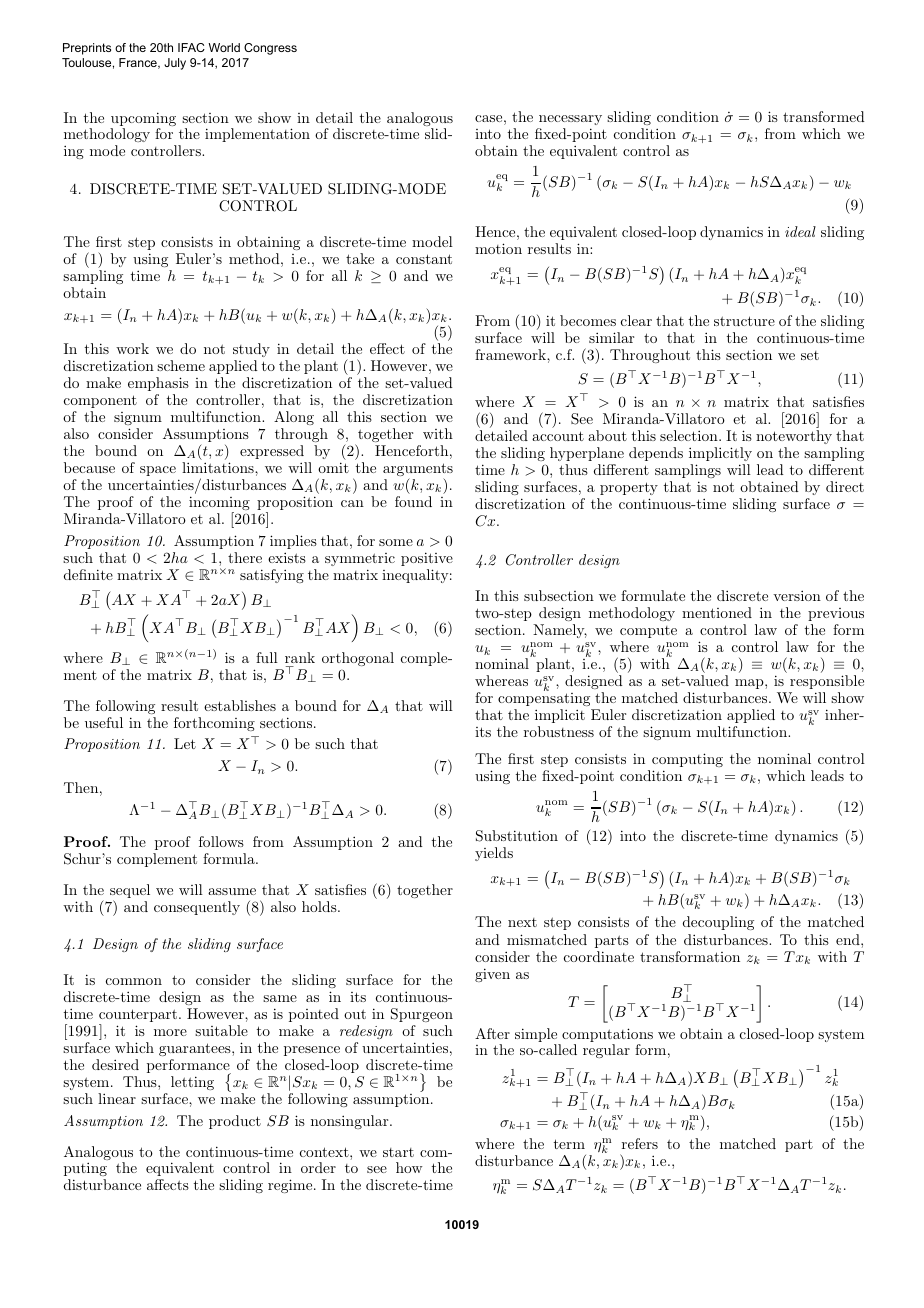 This screenshot has height=1308, width=924. Describe the element at coordinates (640, 1143) in the screenshot. I see `refers` at that location.
